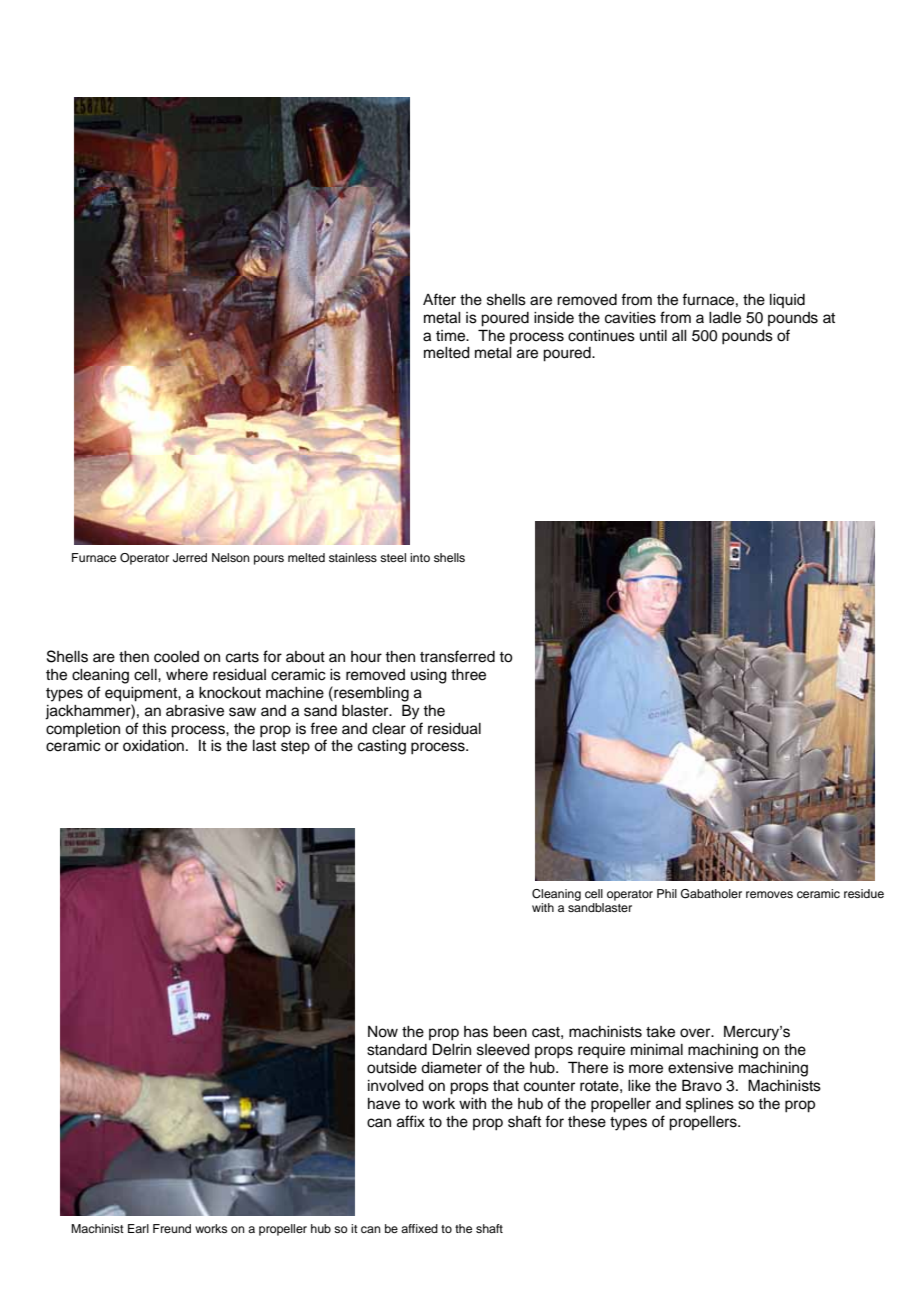 The width and height of the screenshot is (924, 1308). Describe the element at coordinates (696, 1033) in the screenshot. I see `over` at that location.
